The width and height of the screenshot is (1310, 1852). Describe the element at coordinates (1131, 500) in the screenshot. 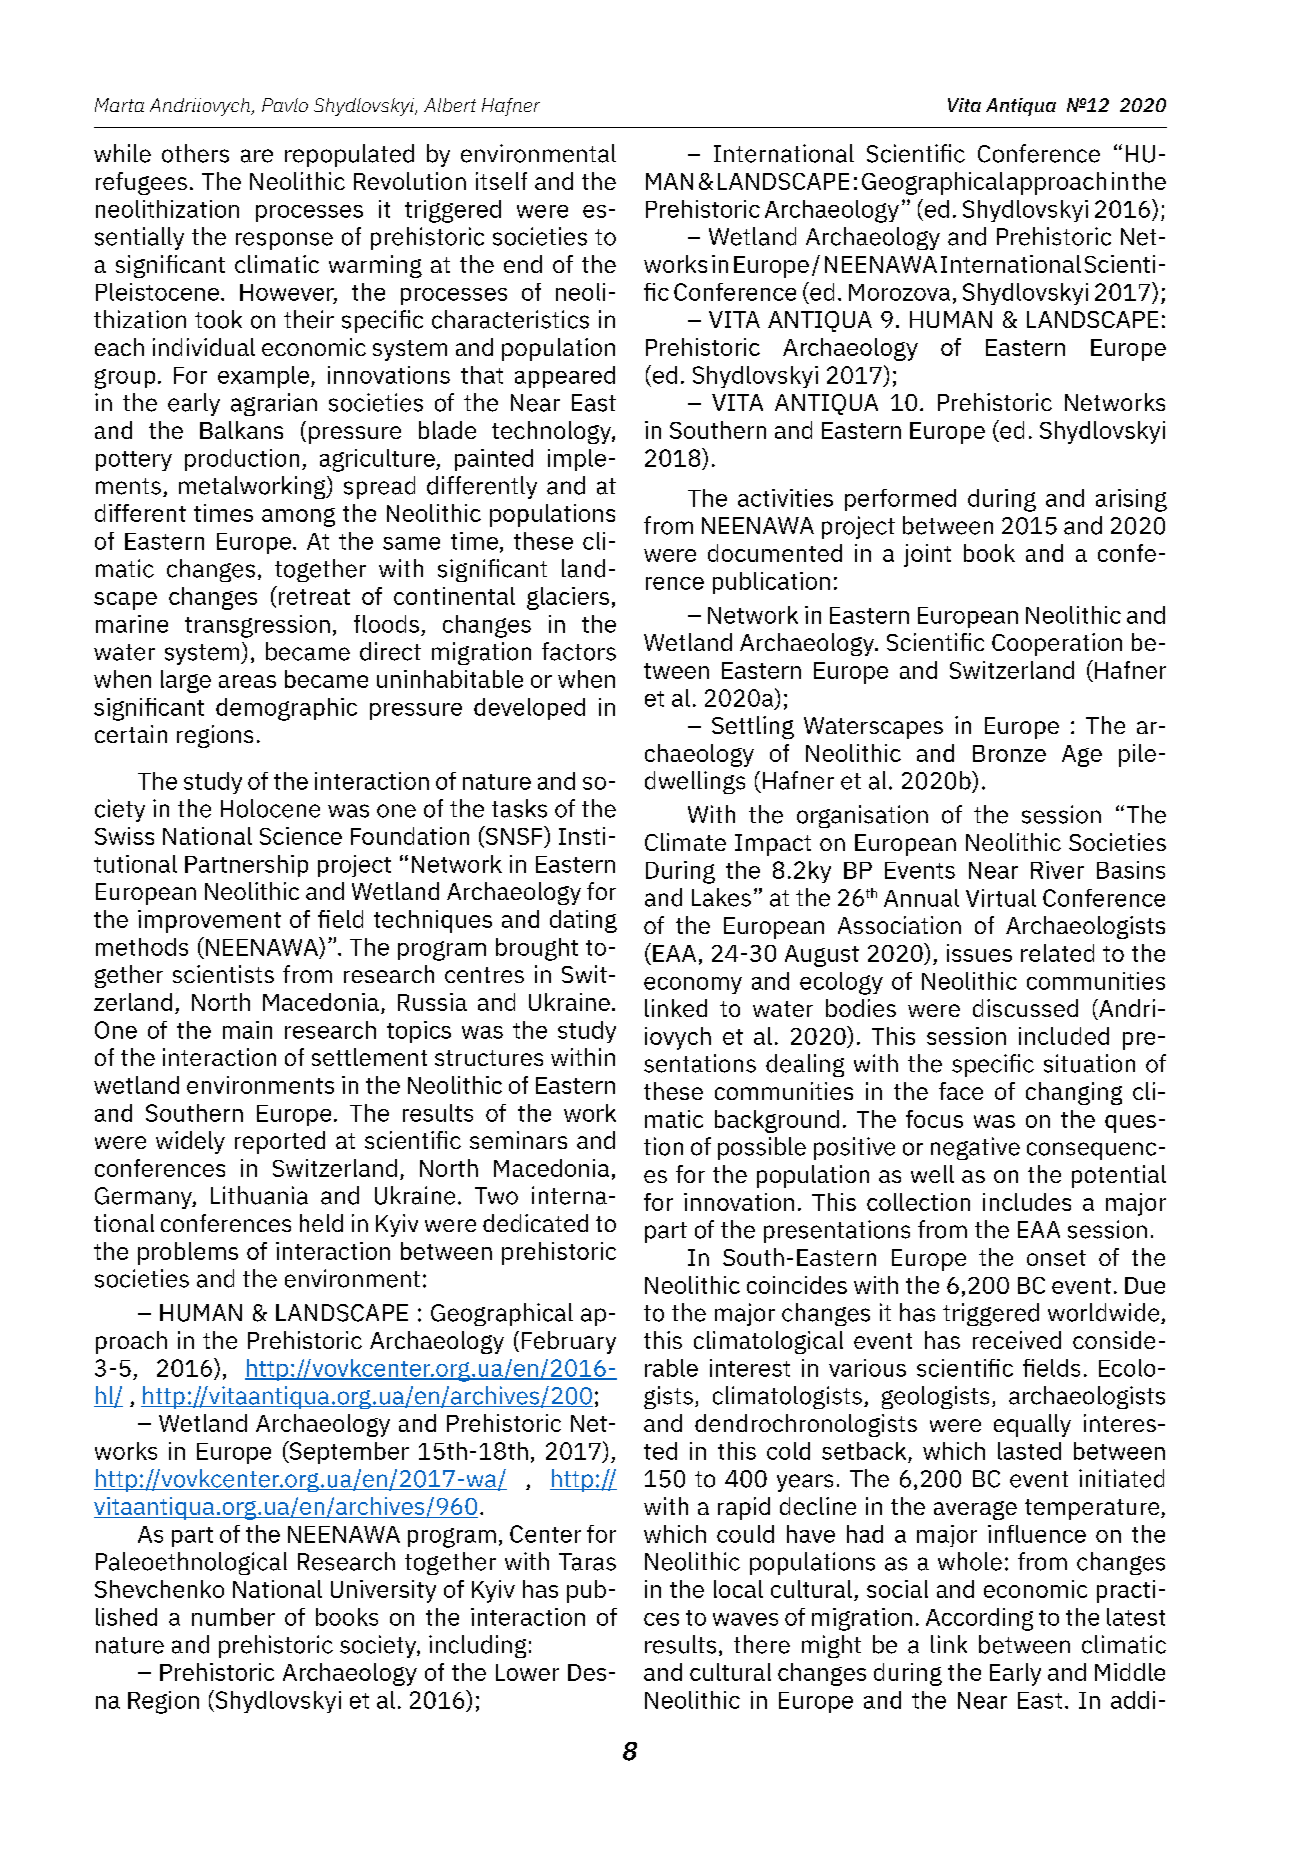

I see `arising` at that location.
